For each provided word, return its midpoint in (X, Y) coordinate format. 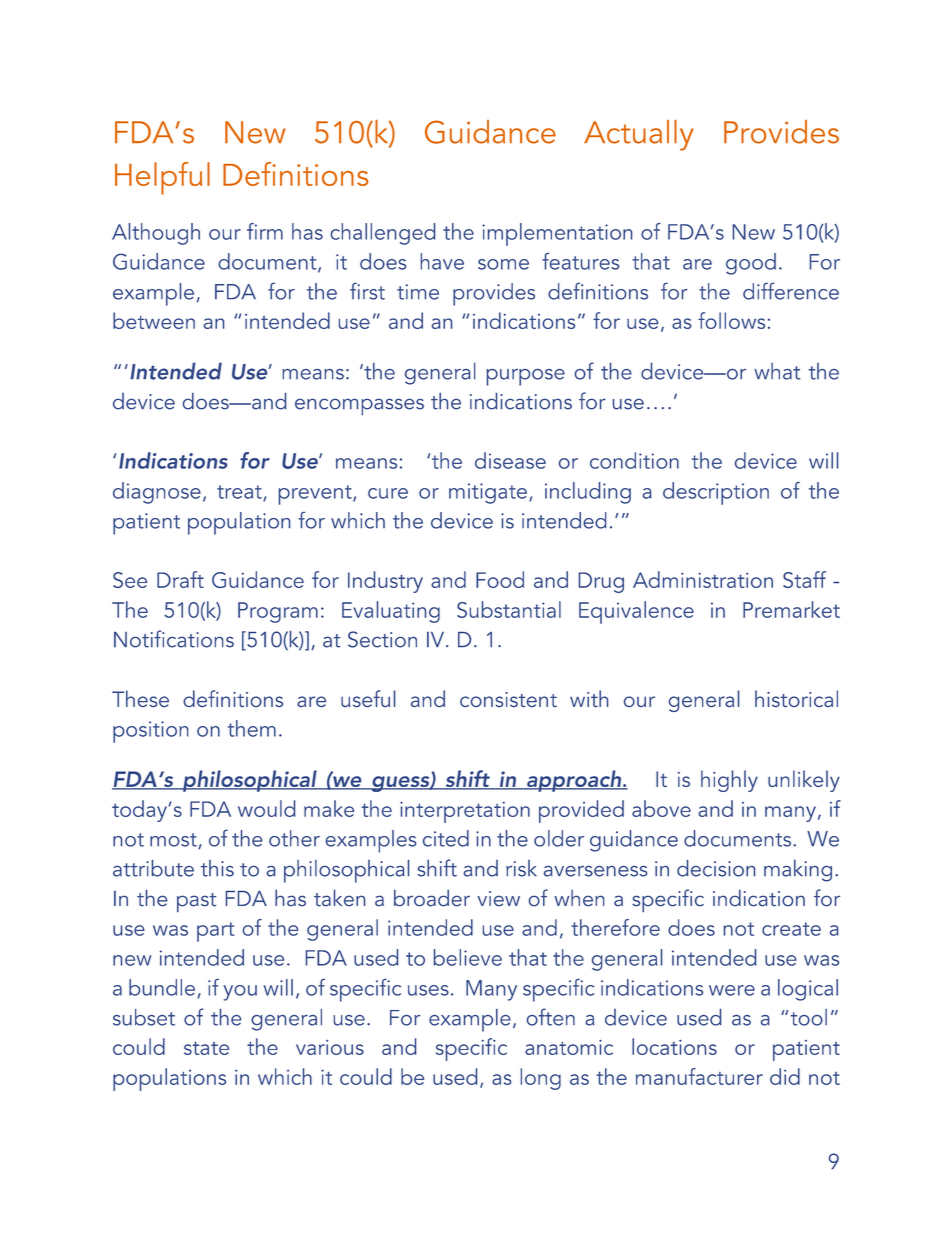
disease (510, 460)
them (252, 728)
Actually (639, 135)
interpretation (465, 812)
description (716, 493)
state (206, 1048)
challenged (383, 234)
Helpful (162, 178)
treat (240, 493)
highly (729, 781)
